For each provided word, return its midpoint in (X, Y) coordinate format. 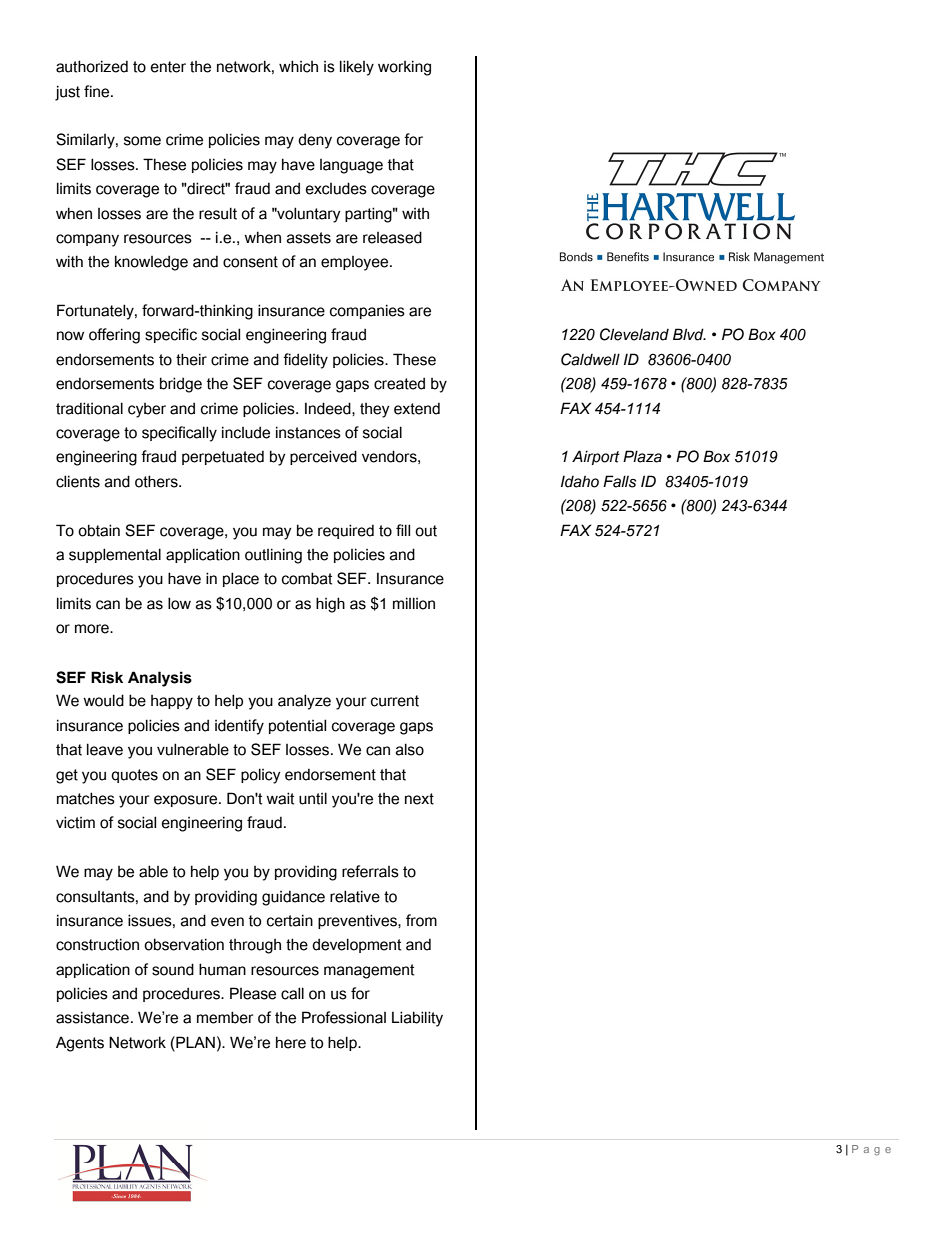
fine (98, 91)
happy (172, 702)
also (410, 749)
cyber (147, 410)
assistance (92, 1017)
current (395, 701)
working (404, 68)
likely (357, 68)
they (375, 410)
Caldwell (590, 359)
